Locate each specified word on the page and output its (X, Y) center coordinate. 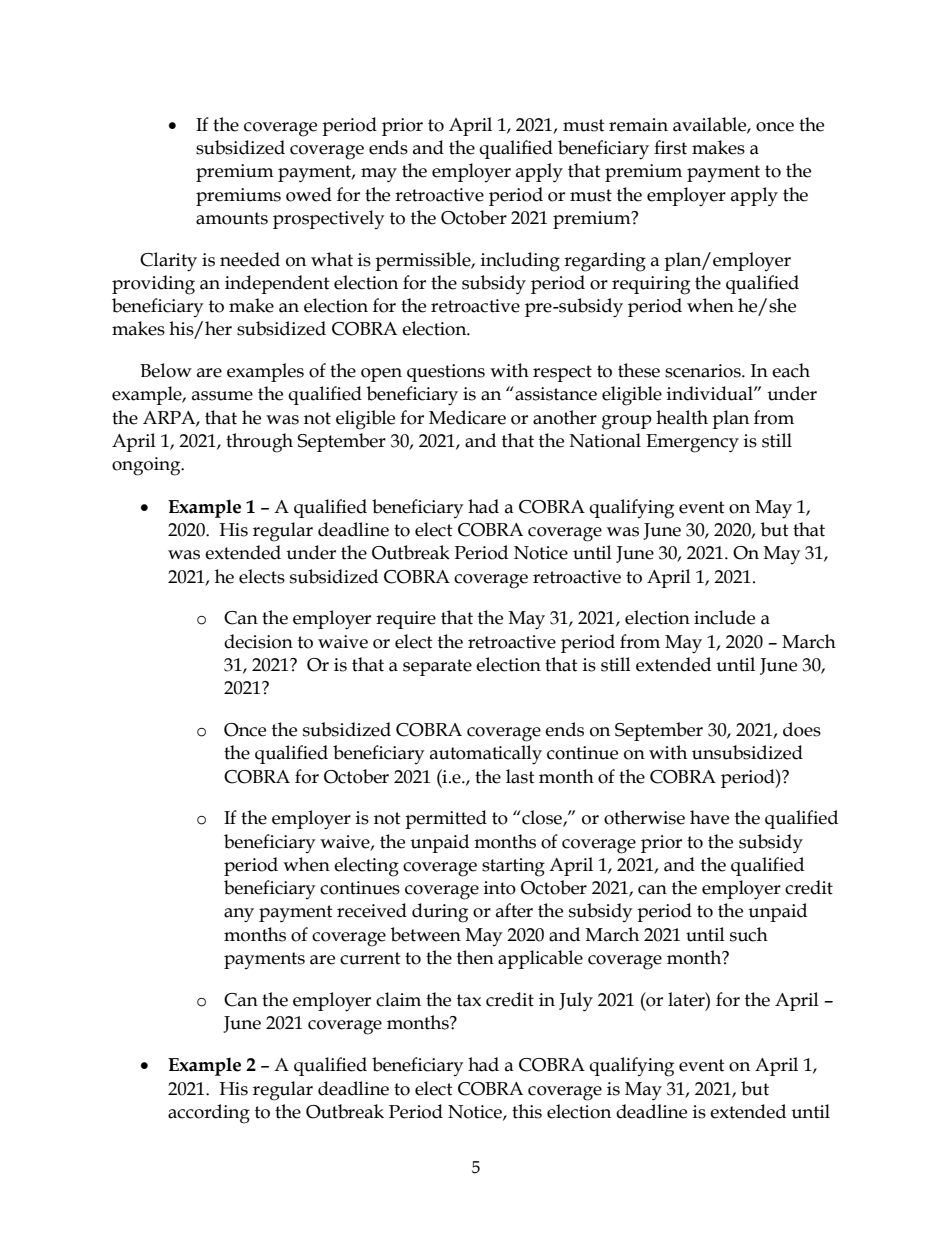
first (670, 147)
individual (711, 393)
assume (222, 396)
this (527, 1111)
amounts (232, 218)
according (209, 1114)
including (520, 262)
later (687, 999)
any (239, 915)
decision (258, 641)
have (709, 817)
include (724, 617)
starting (513, 867)
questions (446, 373)
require (406, 620)
